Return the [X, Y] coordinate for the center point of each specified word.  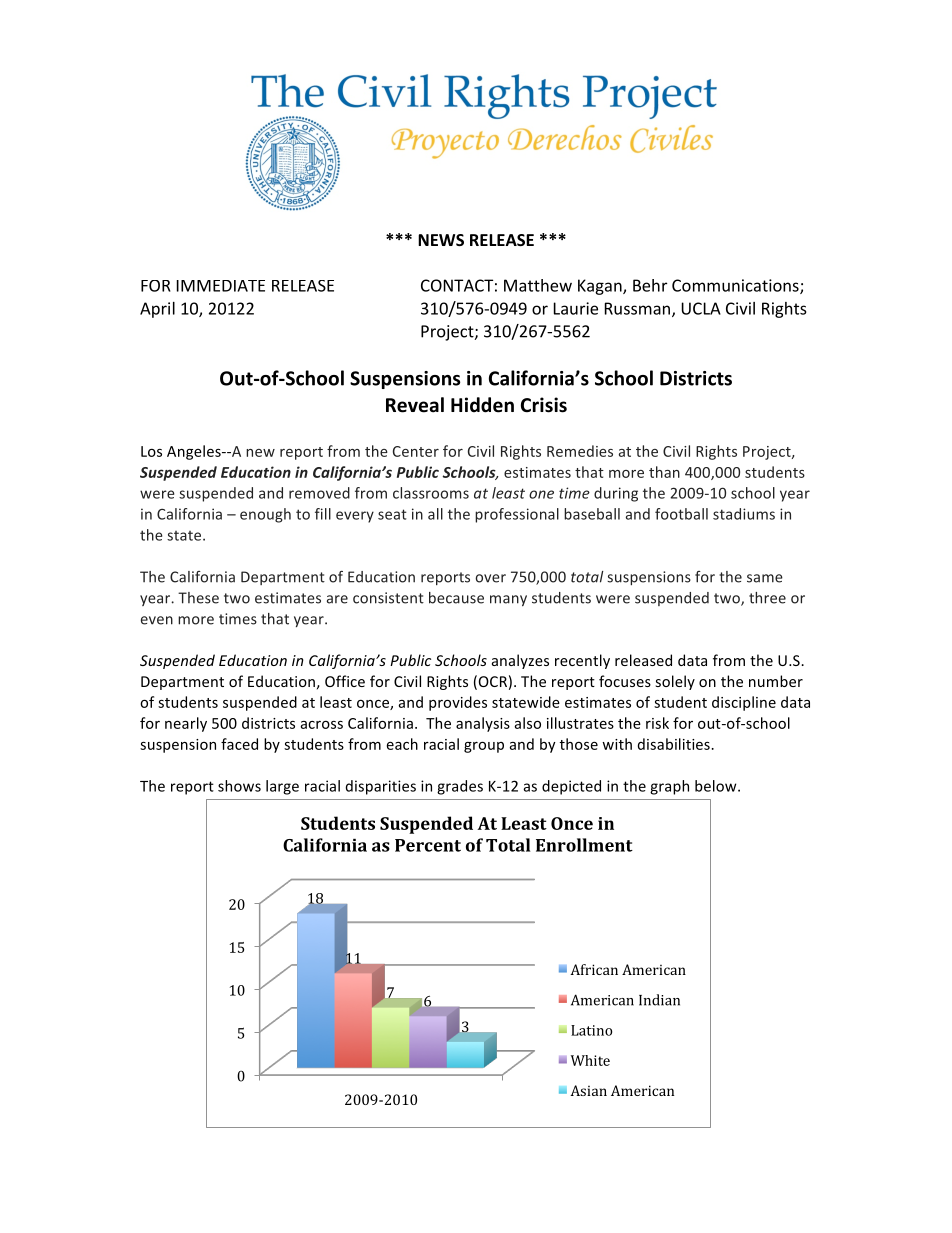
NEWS [441, 240]
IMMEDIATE [221, 286]
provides [458, 703]
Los [151, 451]
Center [416, 451]
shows [239, 786]
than [664, 472]
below [717, 786]
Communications [736, 286]
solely [675, 682]
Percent [428, 845]
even [157, 620]
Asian [588, 1090]
